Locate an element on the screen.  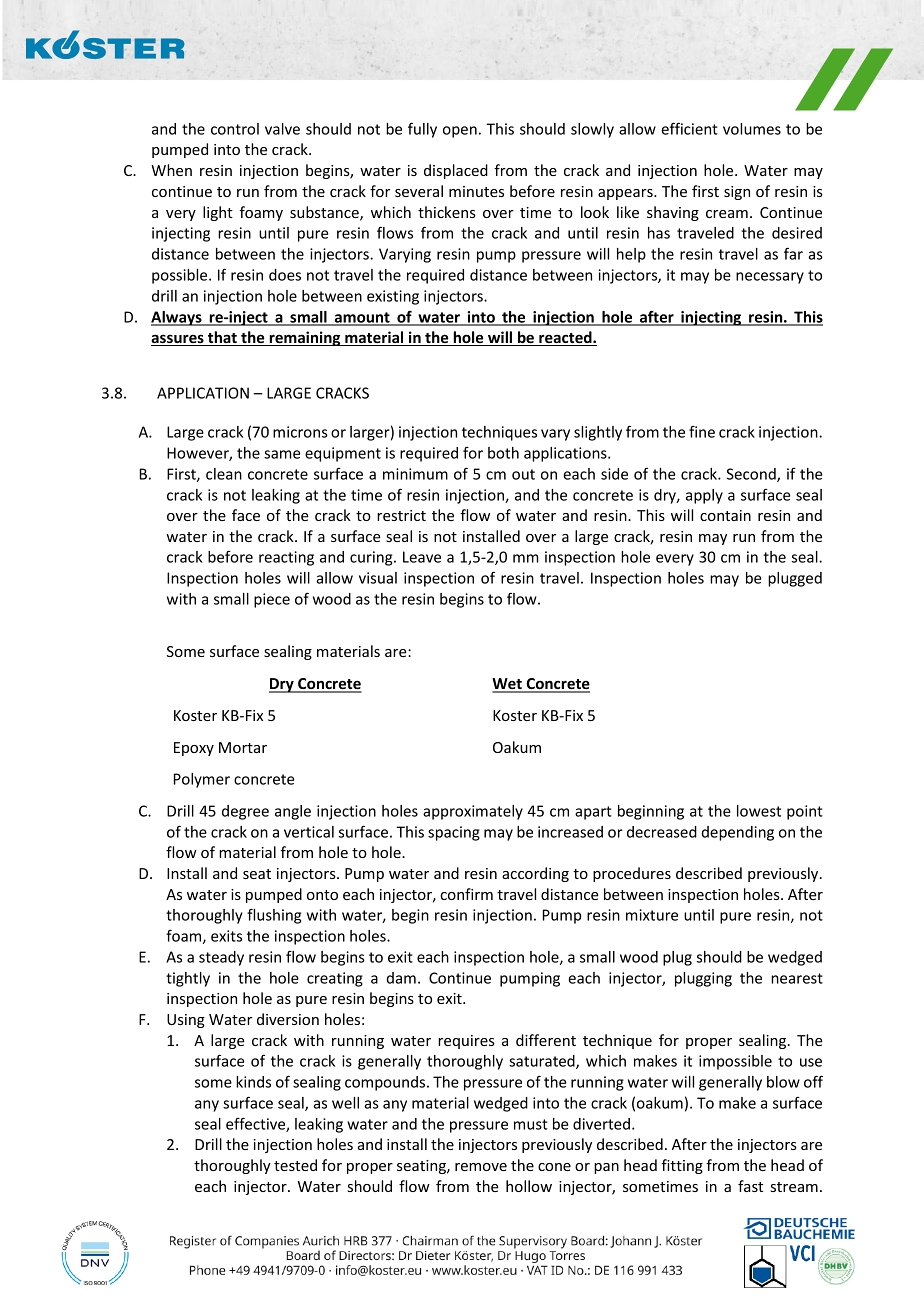
fine is located at coordinates (702, 432).
